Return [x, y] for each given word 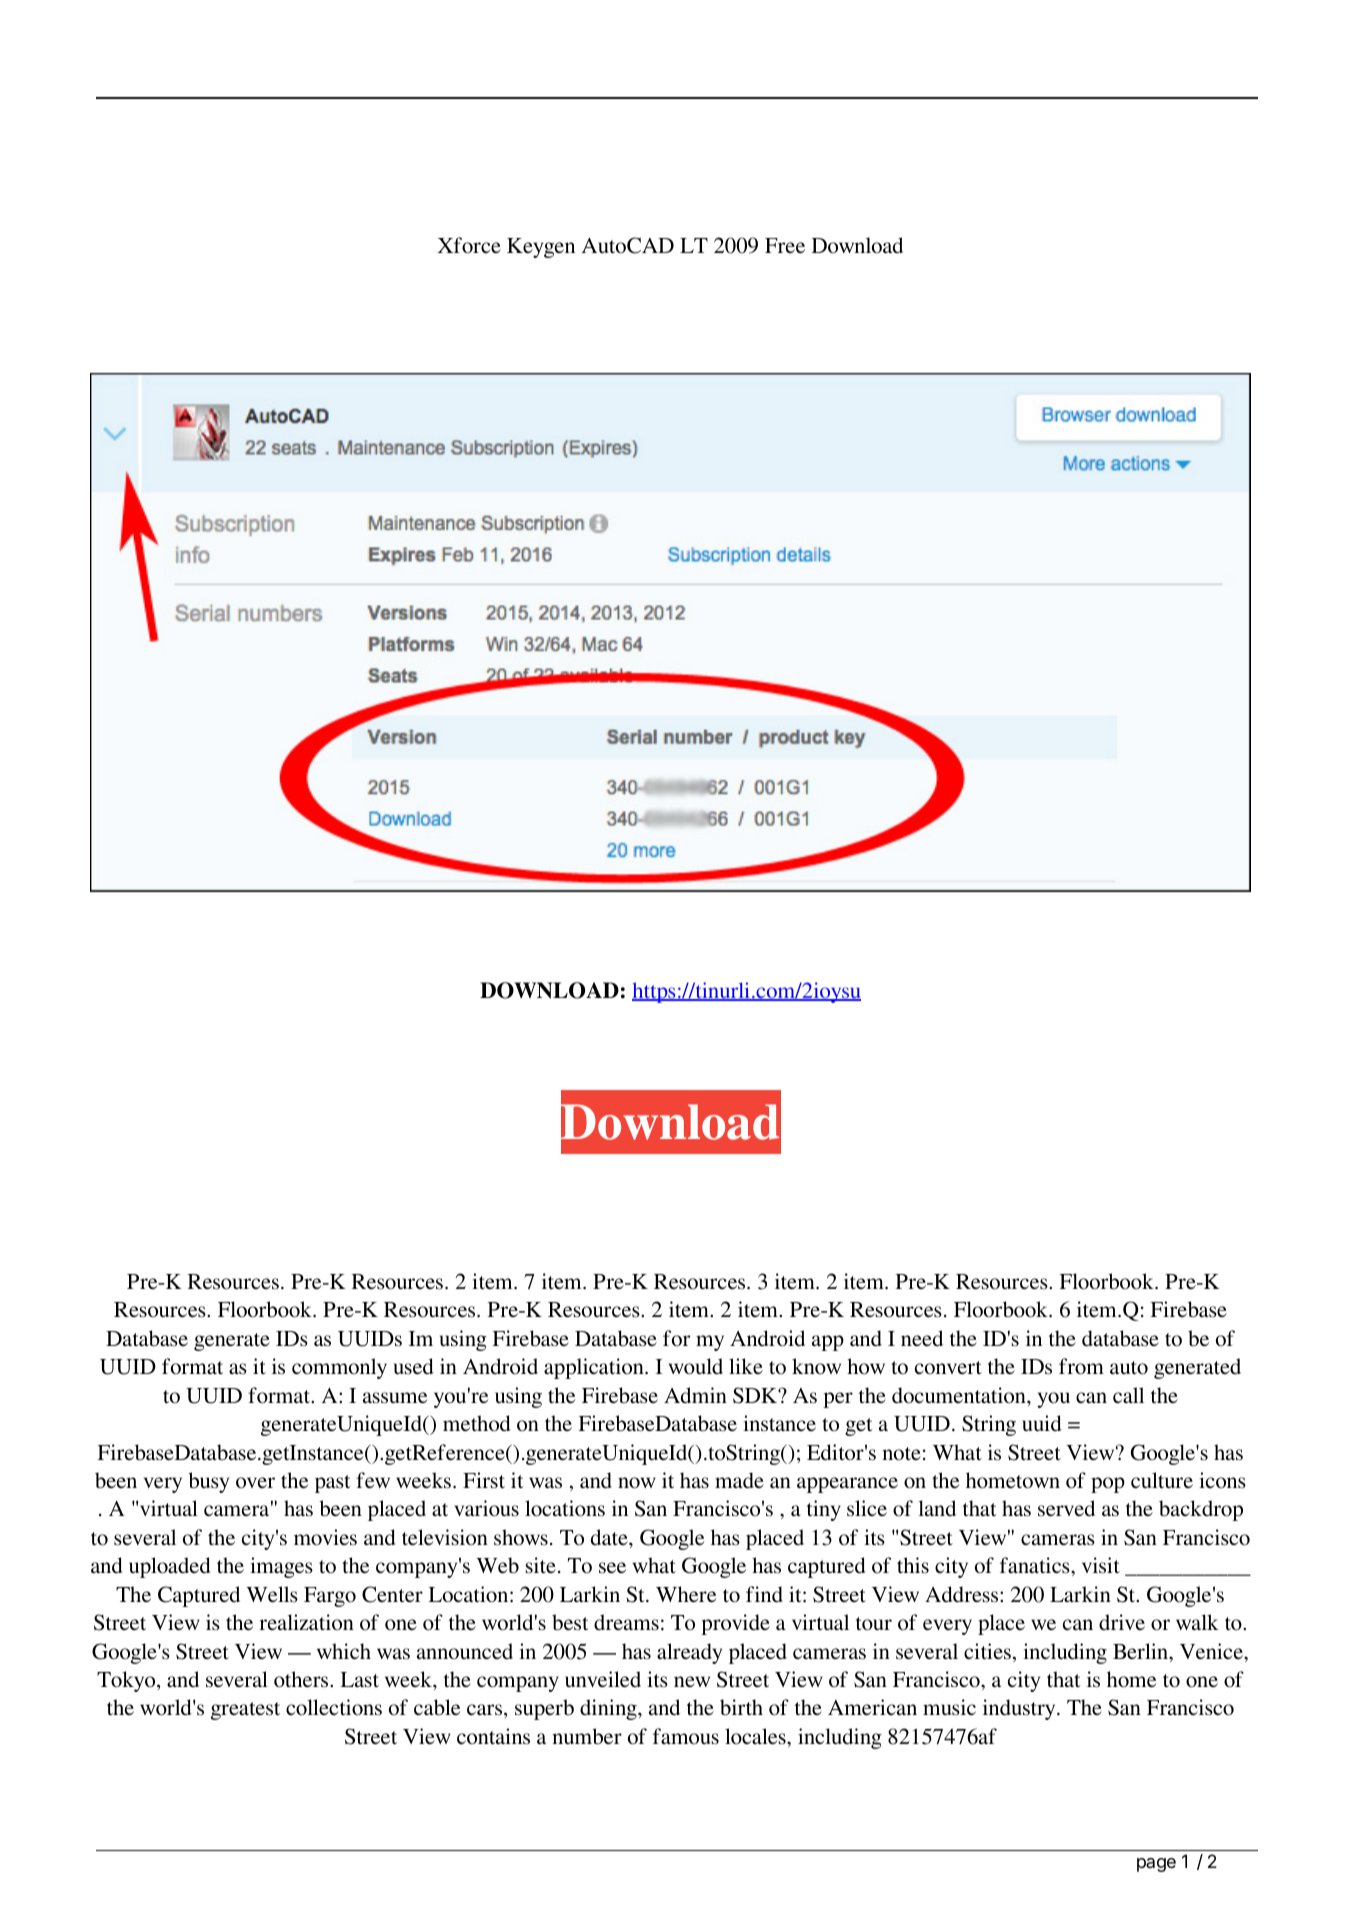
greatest [245, 1711]
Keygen [541, 248]
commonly [339, 1368]
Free [785, 246]
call [1128, 1395]
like [746, 1366]
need [922, 1338]
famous [686, 1736]
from [1081, 1366]
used [413, 1366]
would [696, 1366]
